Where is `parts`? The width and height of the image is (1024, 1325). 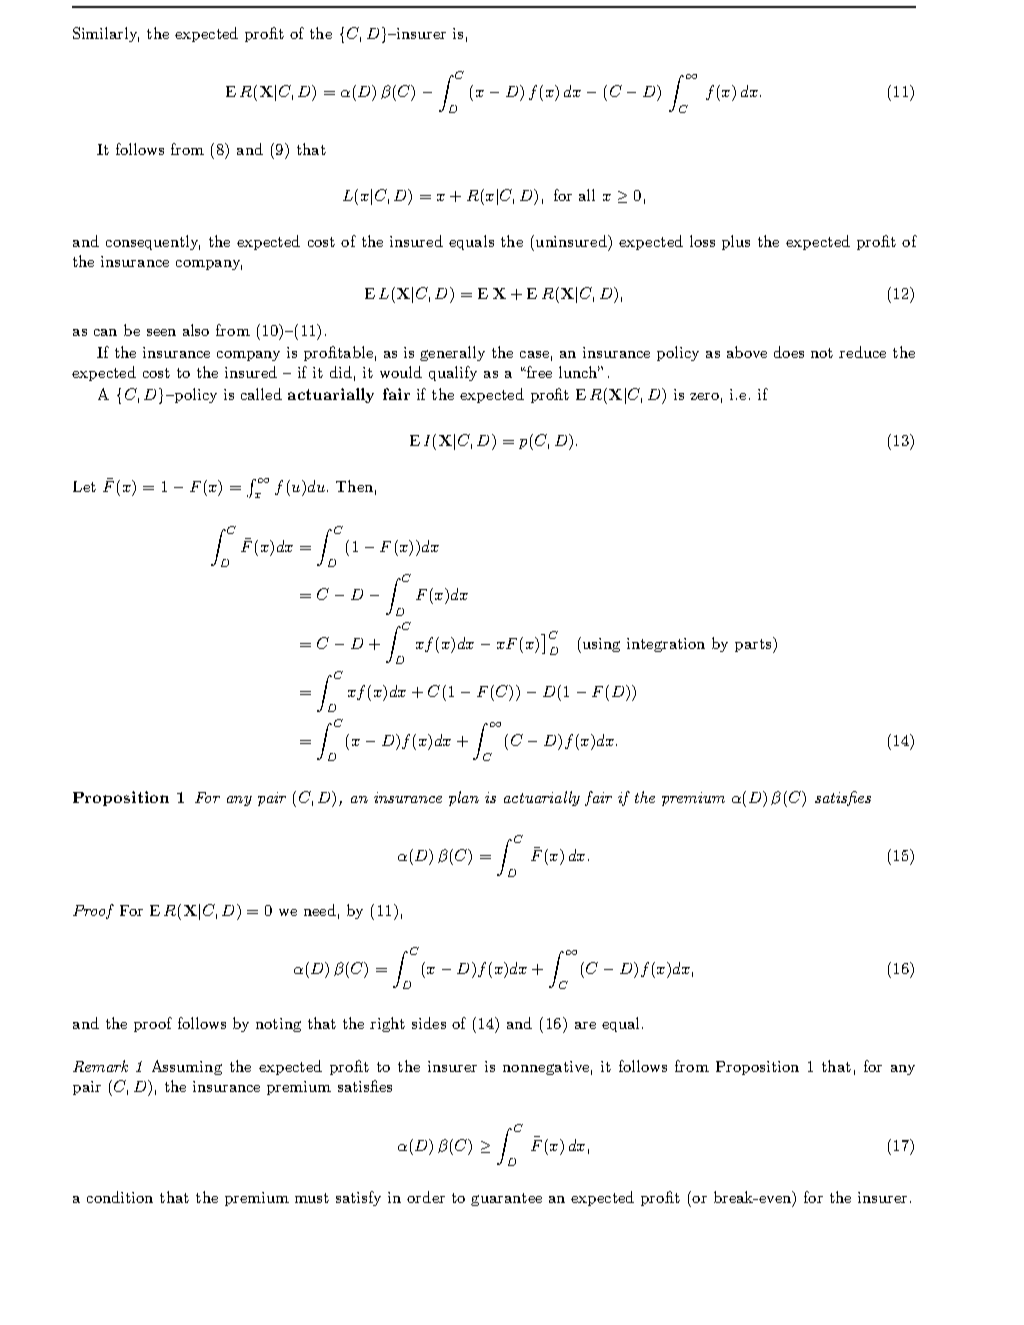 parts is located at coordinates (754, 645).
